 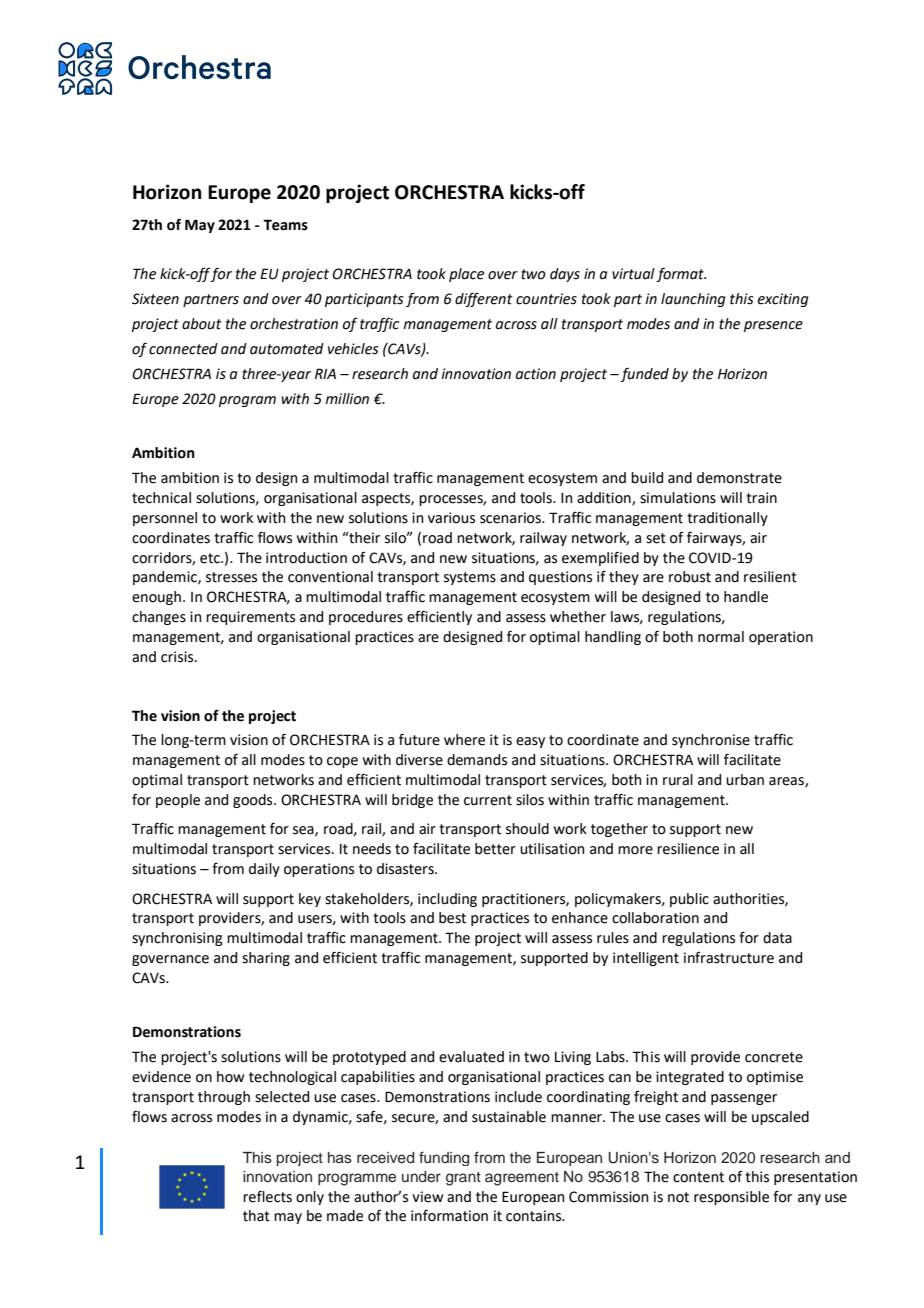 I want to click on grant, so click(x=463, y=1179).
